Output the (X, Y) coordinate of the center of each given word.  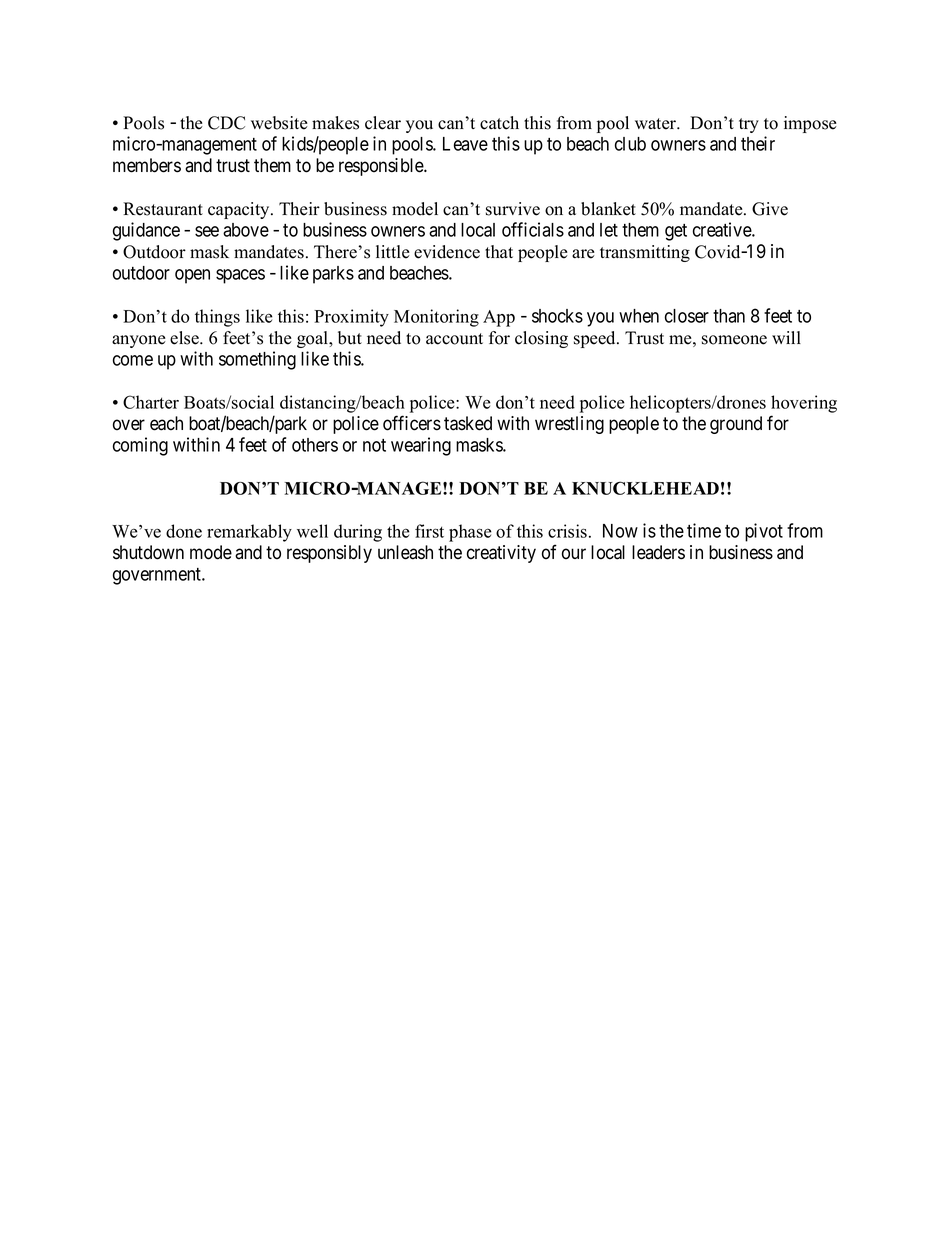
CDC (226, 123)
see (207, 231)
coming (140, 446)
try (749, 125)
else (185, 338)
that (499, 251)
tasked (468, 423)
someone (734, 340)
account (454, 339)
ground (736, 425)
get (676, 232)
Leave (465, 144)
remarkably (249, 533)
